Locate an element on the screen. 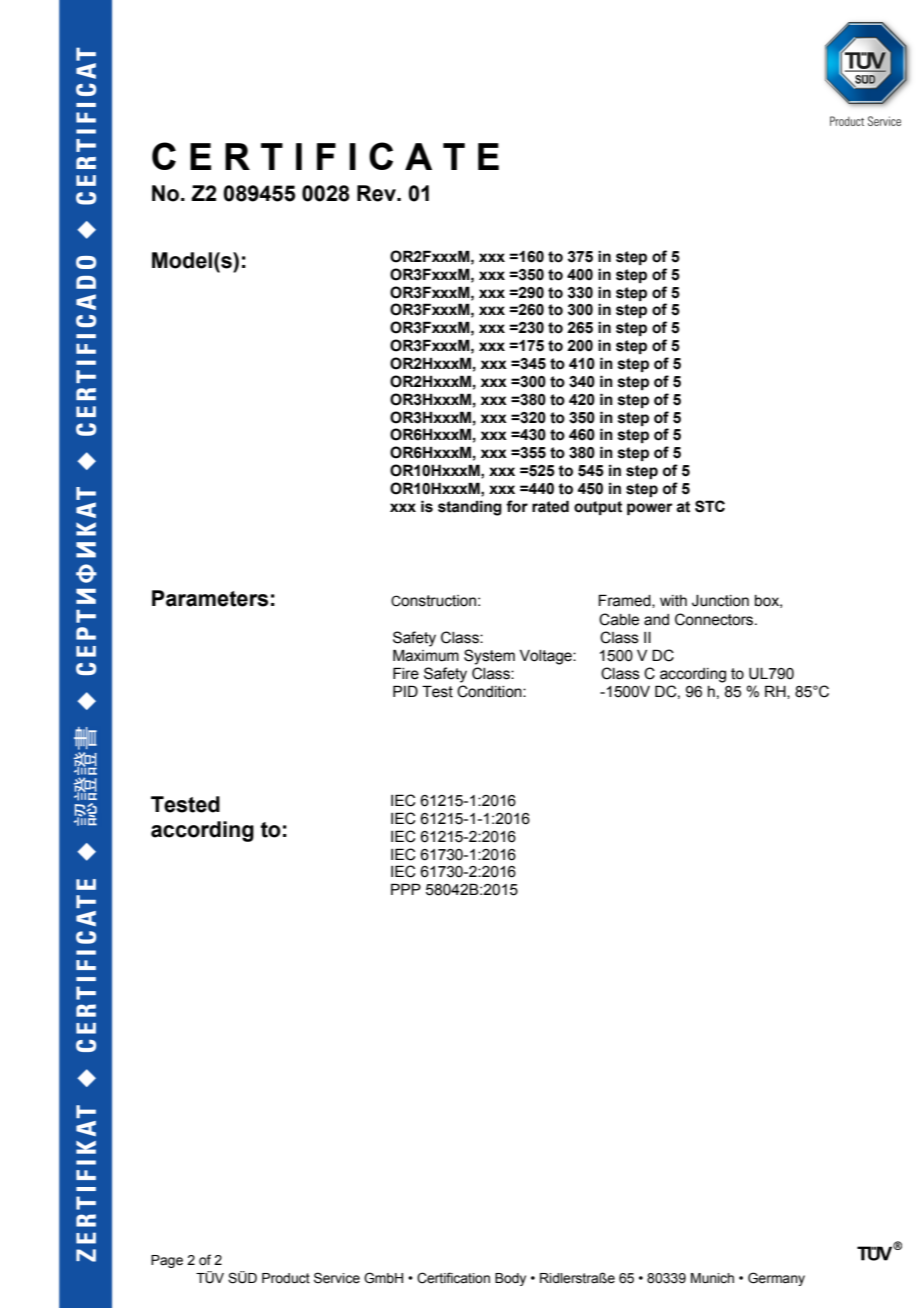  Certification is located at coordinates (453, 1278).
